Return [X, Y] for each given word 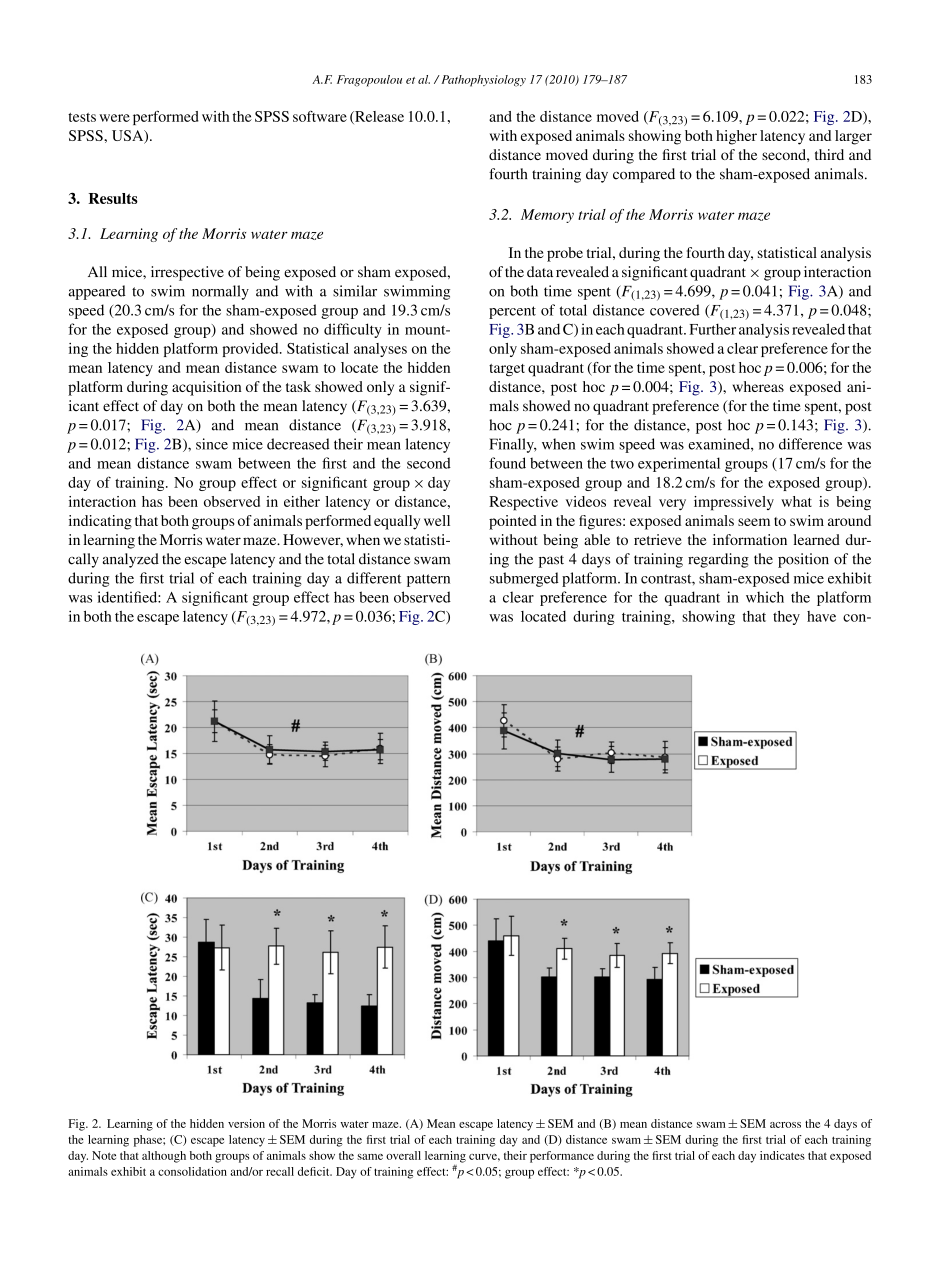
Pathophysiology [482, 81]
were [114, 118]
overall [403, 1155]
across [785, 1125]
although [164, 1157]
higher [736, 137]
